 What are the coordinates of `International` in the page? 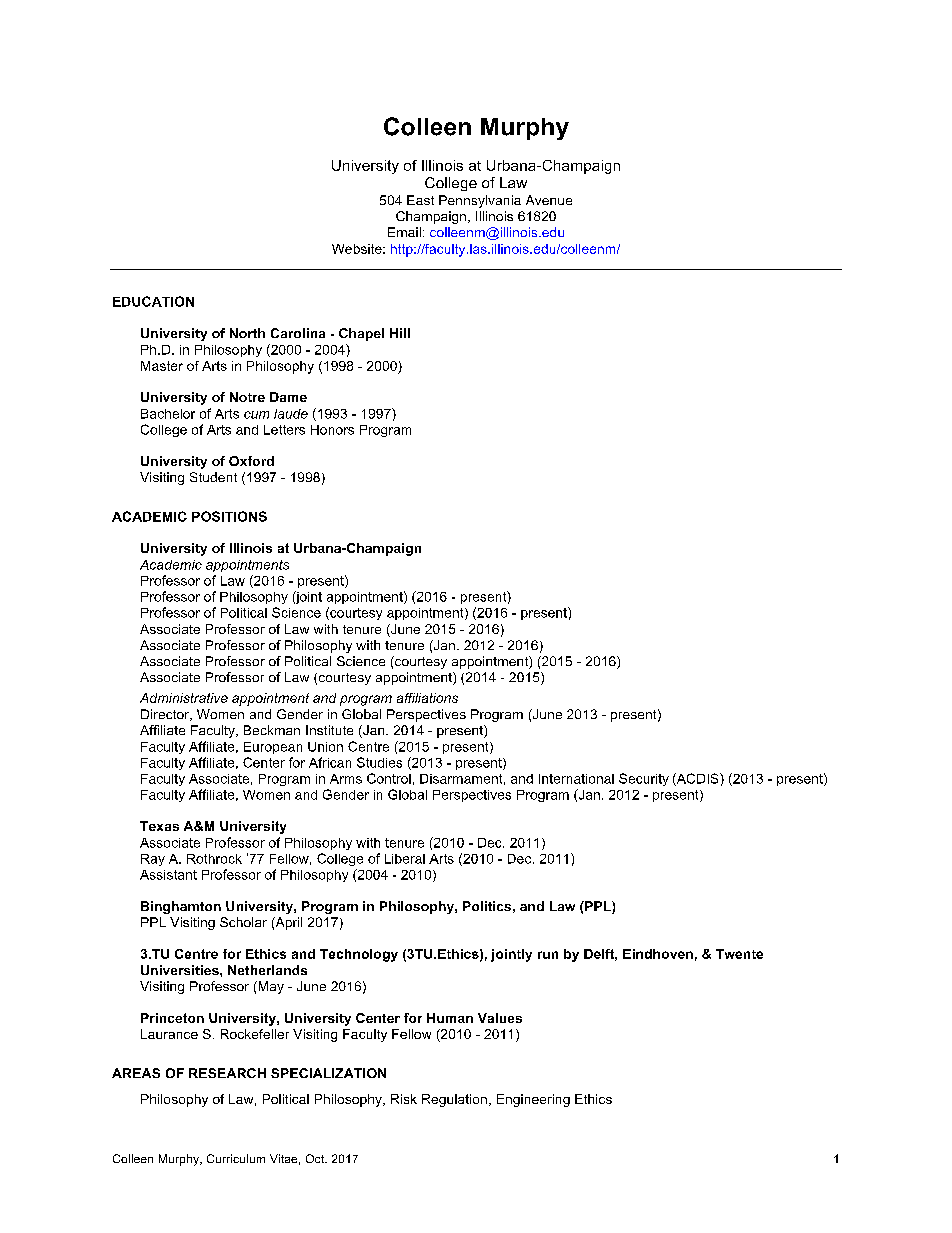 It's located at (576, 779).
